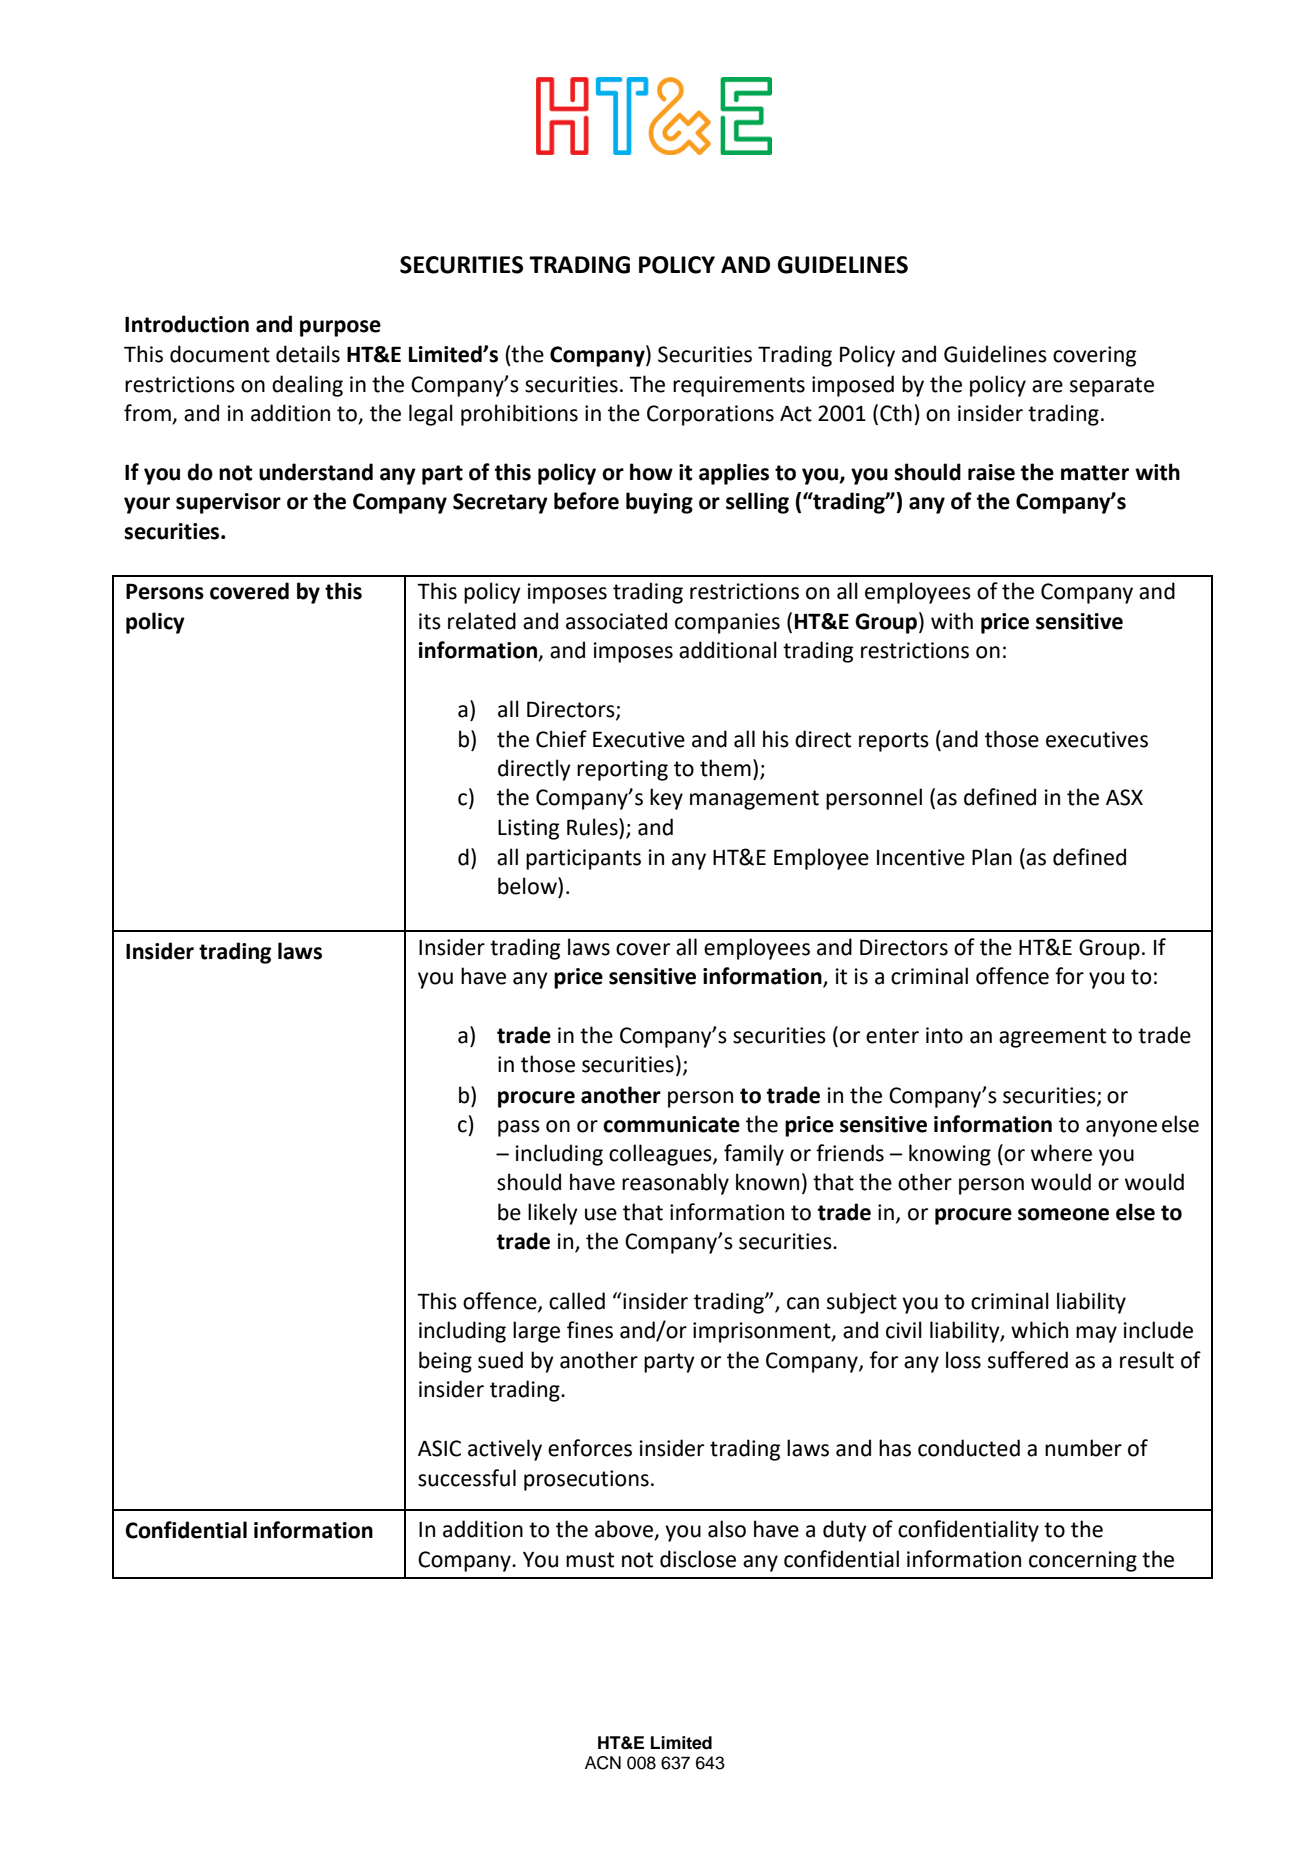 The width and height of the document is (1310, 1851). Describe the element at coordinates (519, 1128) in the document. I see `pass` at that location.
